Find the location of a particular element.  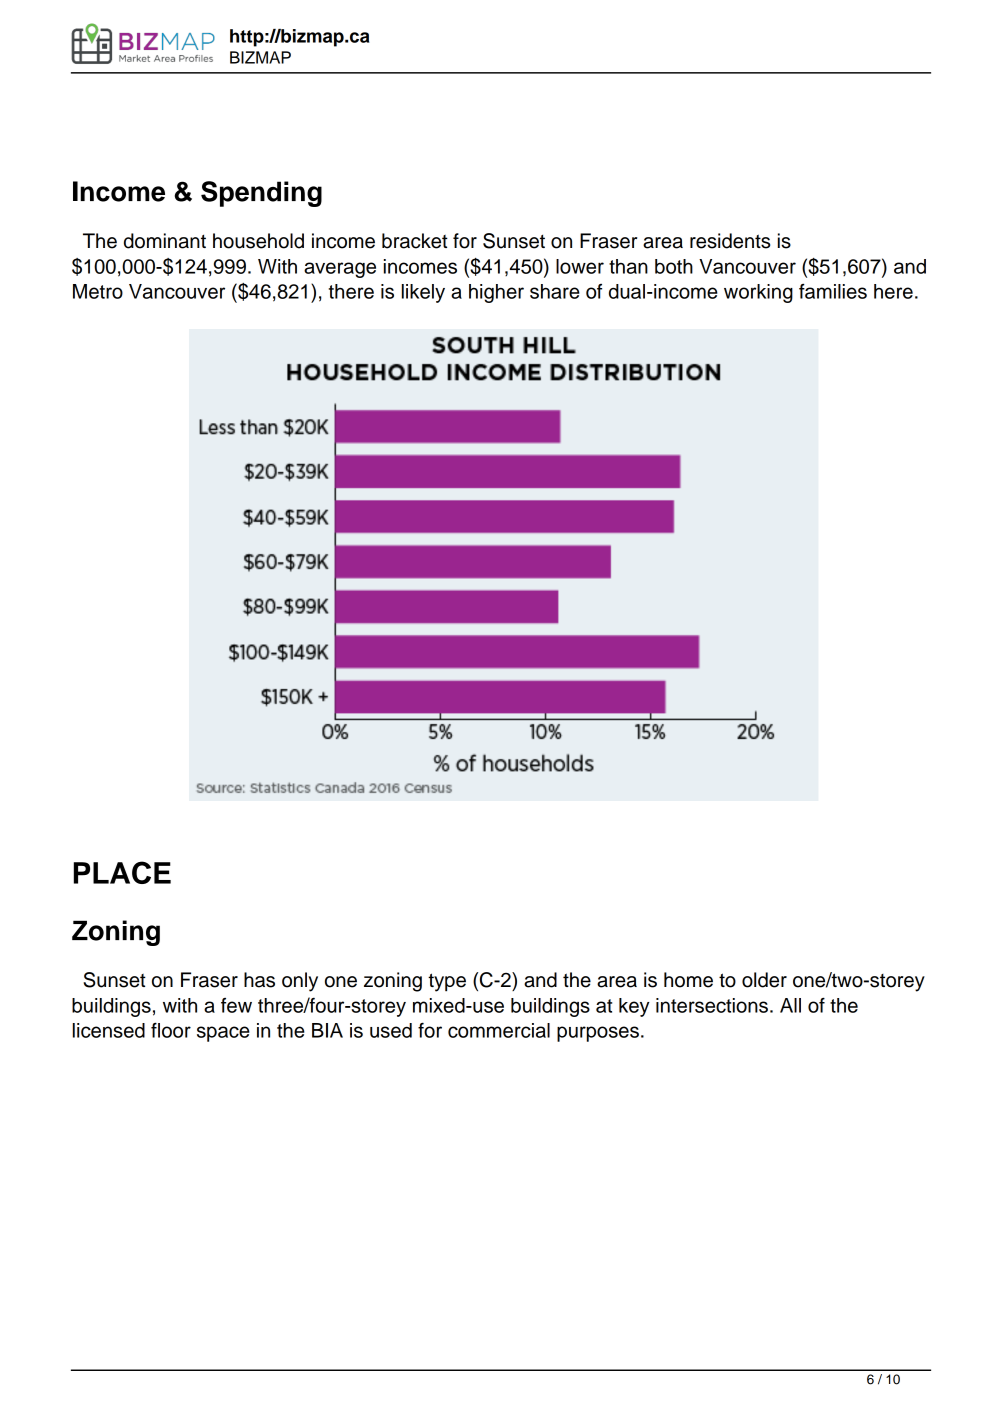

likely is located at coordinates (423, 293).
